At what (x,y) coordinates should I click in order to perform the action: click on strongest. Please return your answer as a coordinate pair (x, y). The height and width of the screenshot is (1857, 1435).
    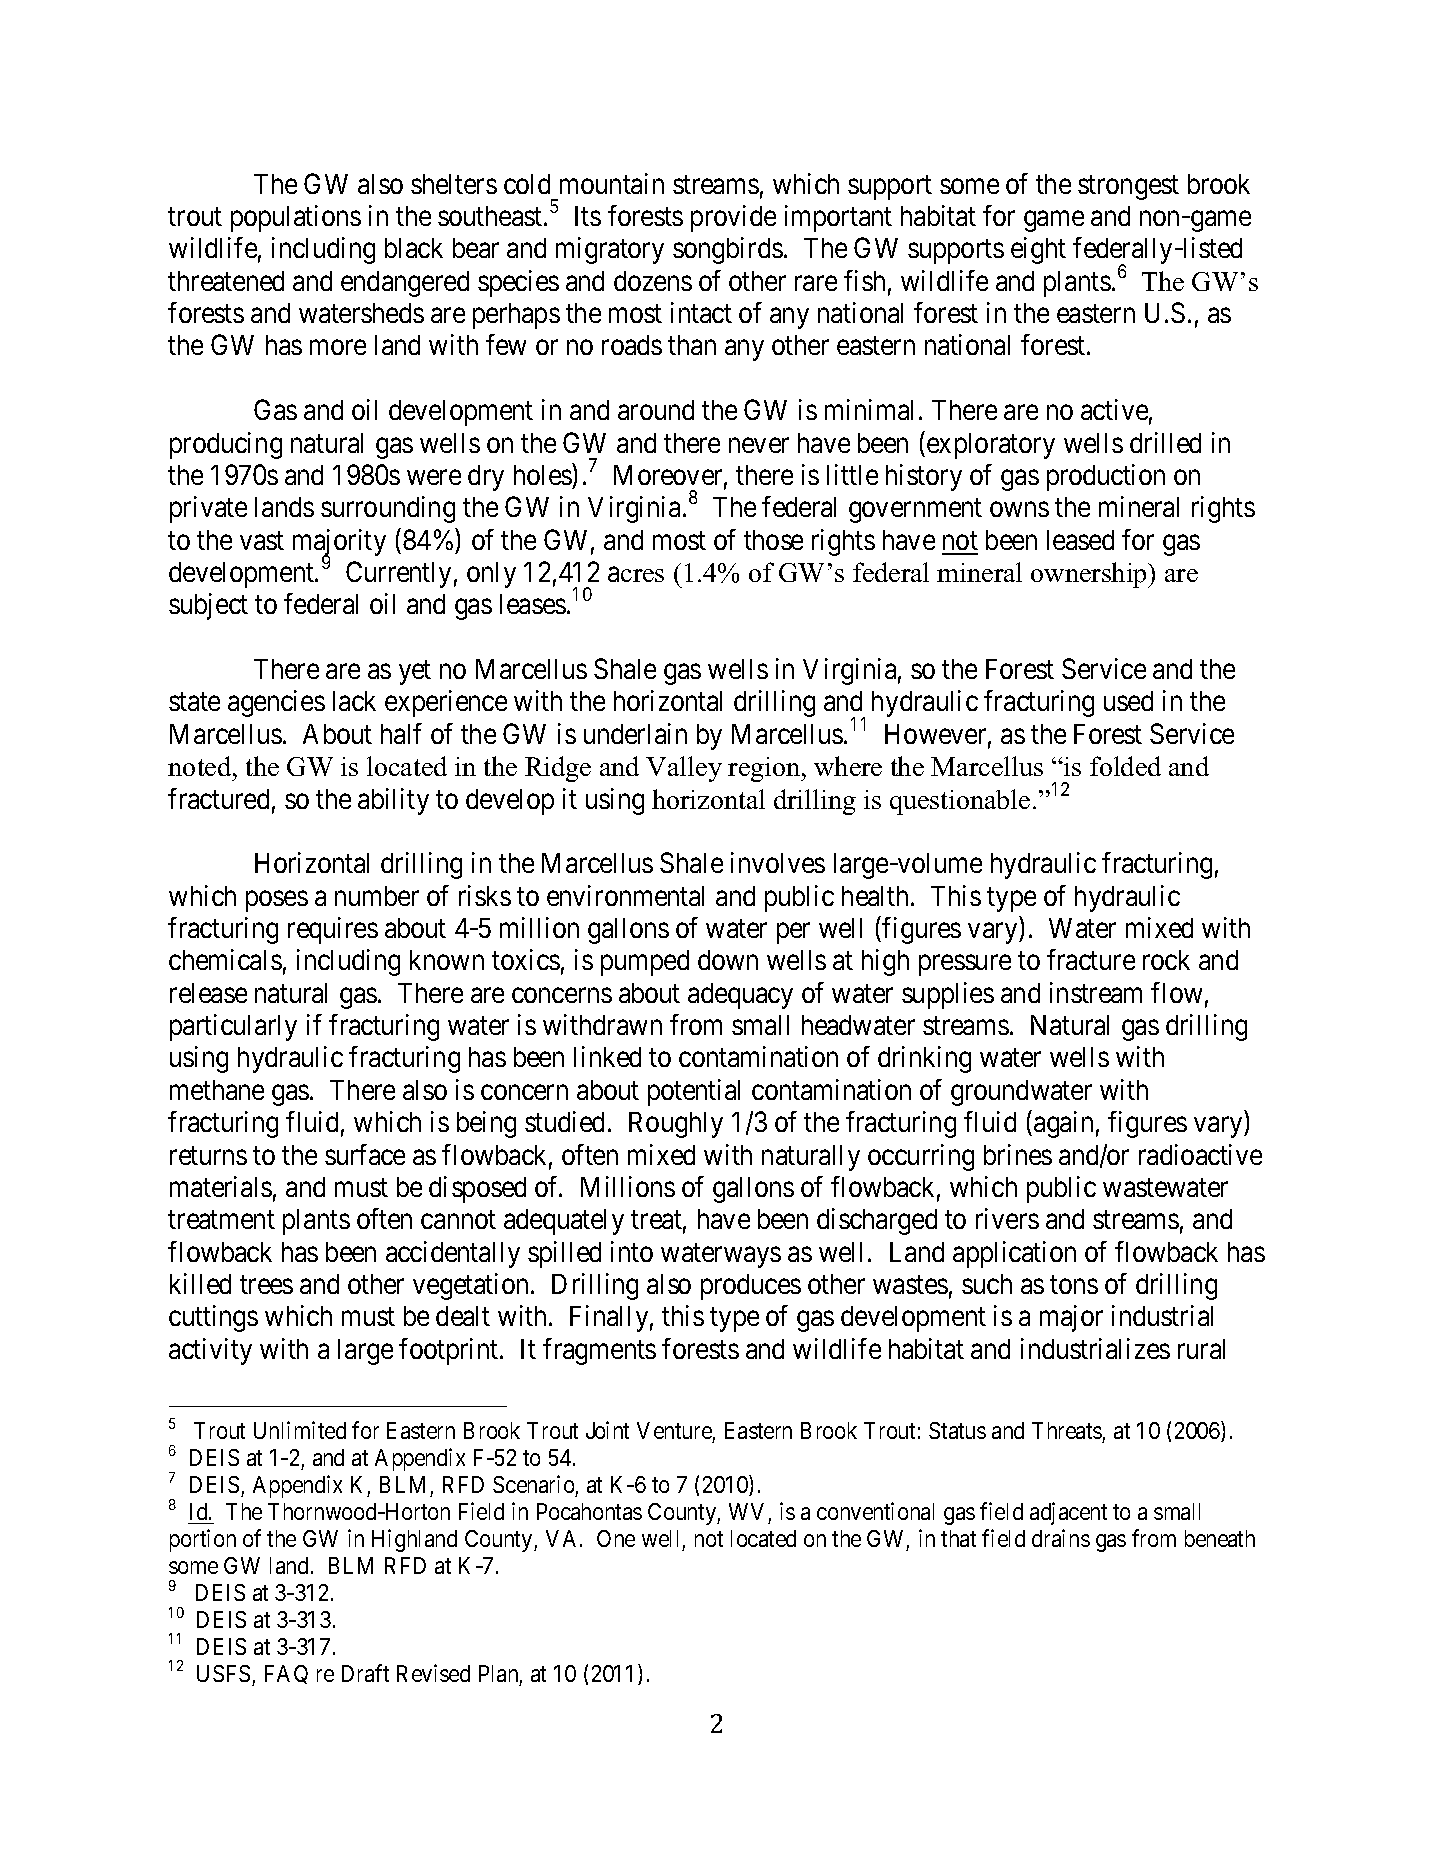
    Looking at the image, I should click on (1128, 187).
